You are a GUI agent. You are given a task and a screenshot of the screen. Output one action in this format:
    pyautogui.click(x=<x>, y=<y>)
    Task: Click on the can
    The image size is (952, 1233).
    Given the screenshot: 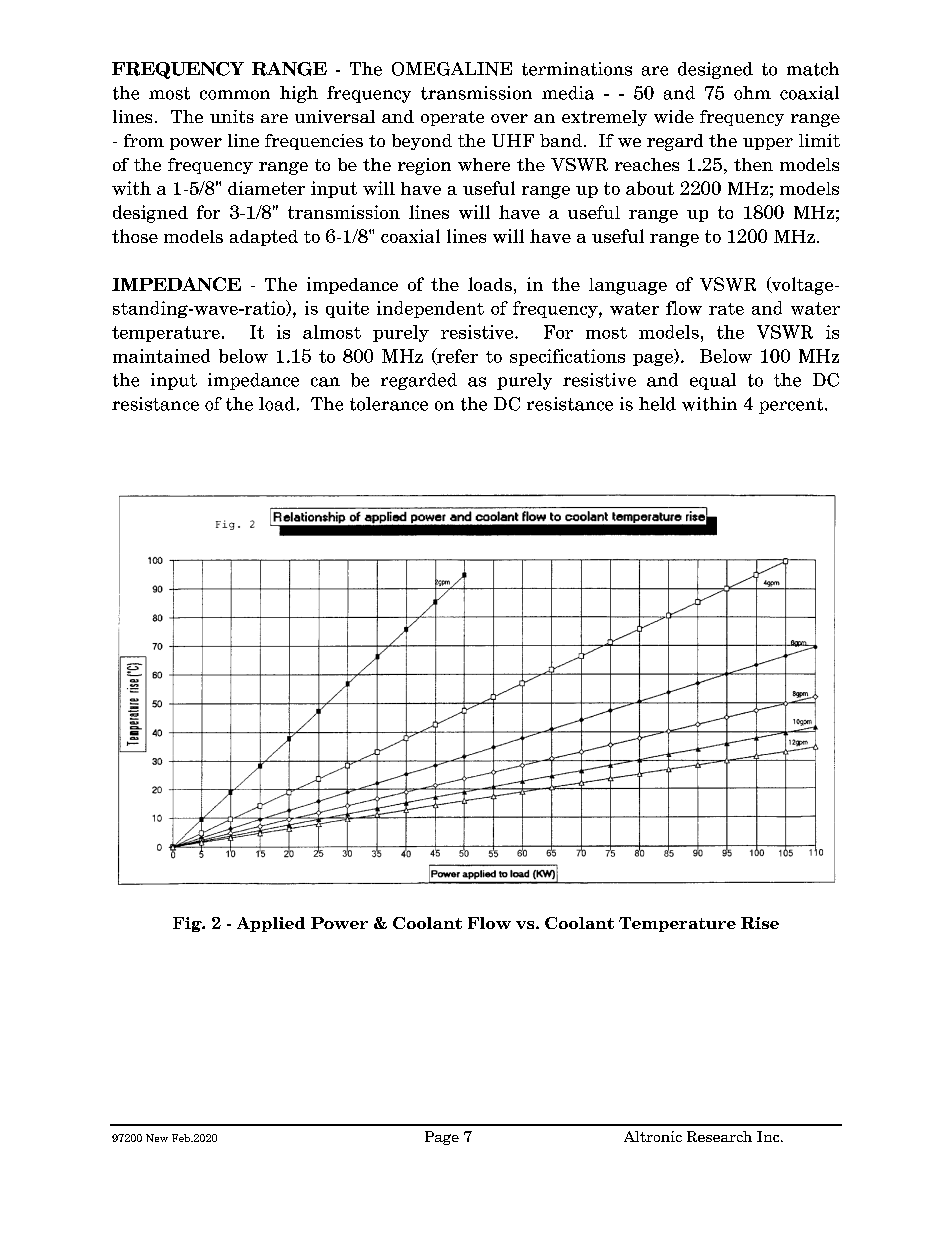 What is the action you would take?
    pyautogui.click(x=325, y=382)
